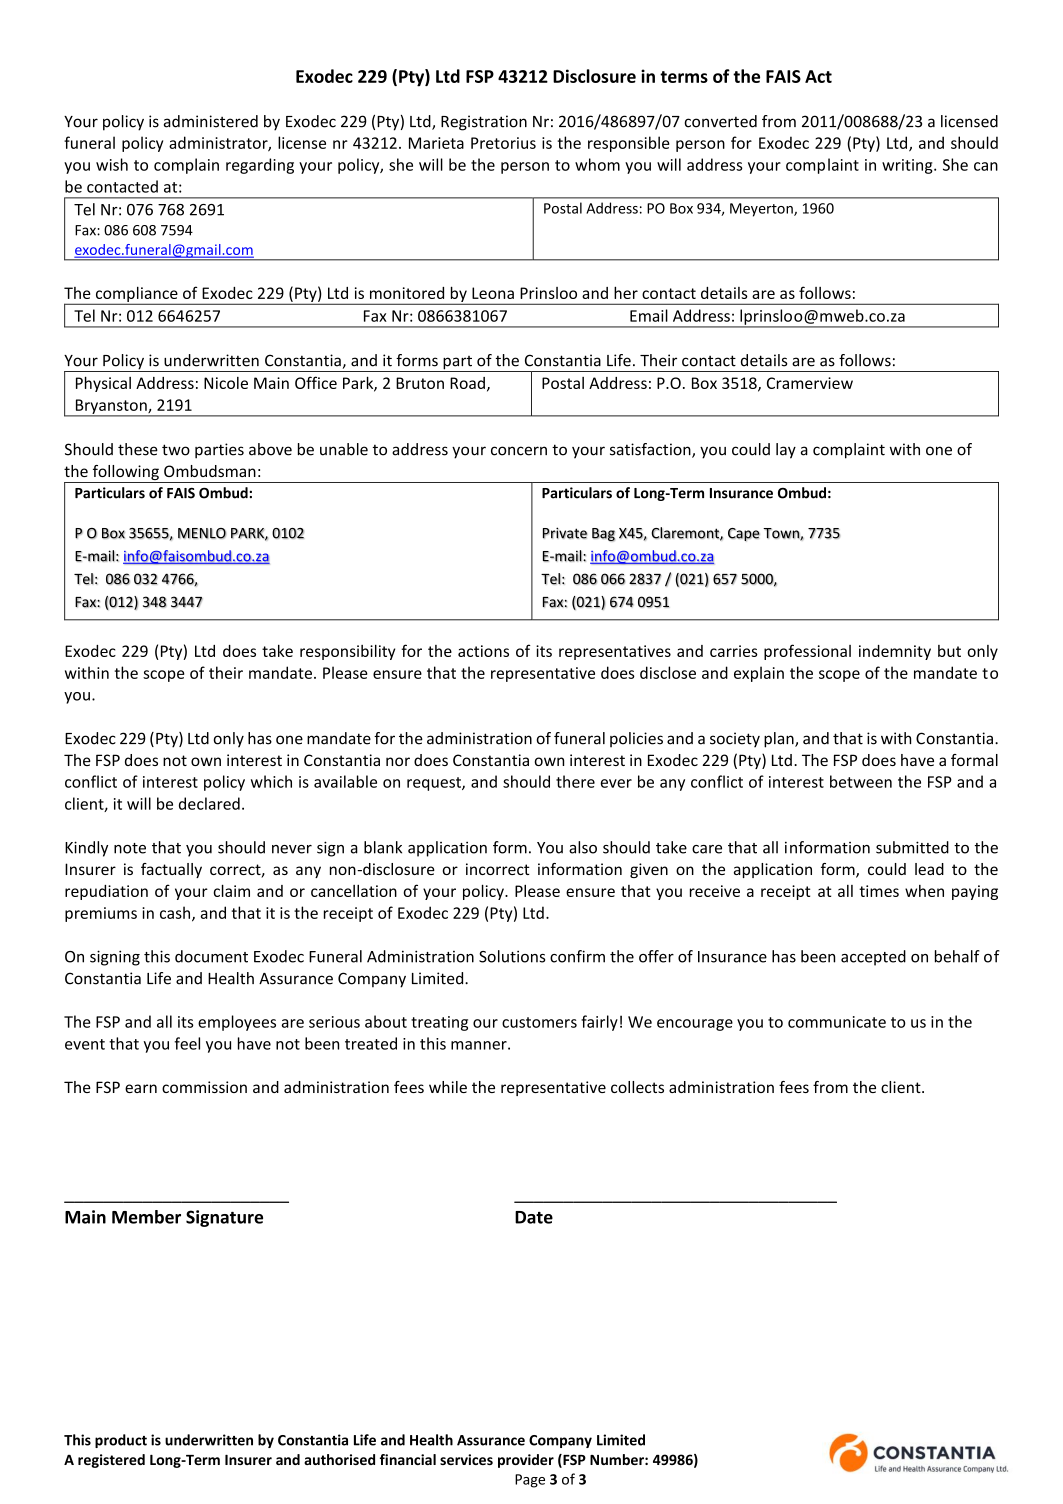 The width and height of the image is (1063, 1504). Describe the element at coordinates (209, 803) in the image. I see `declared` at that location.
